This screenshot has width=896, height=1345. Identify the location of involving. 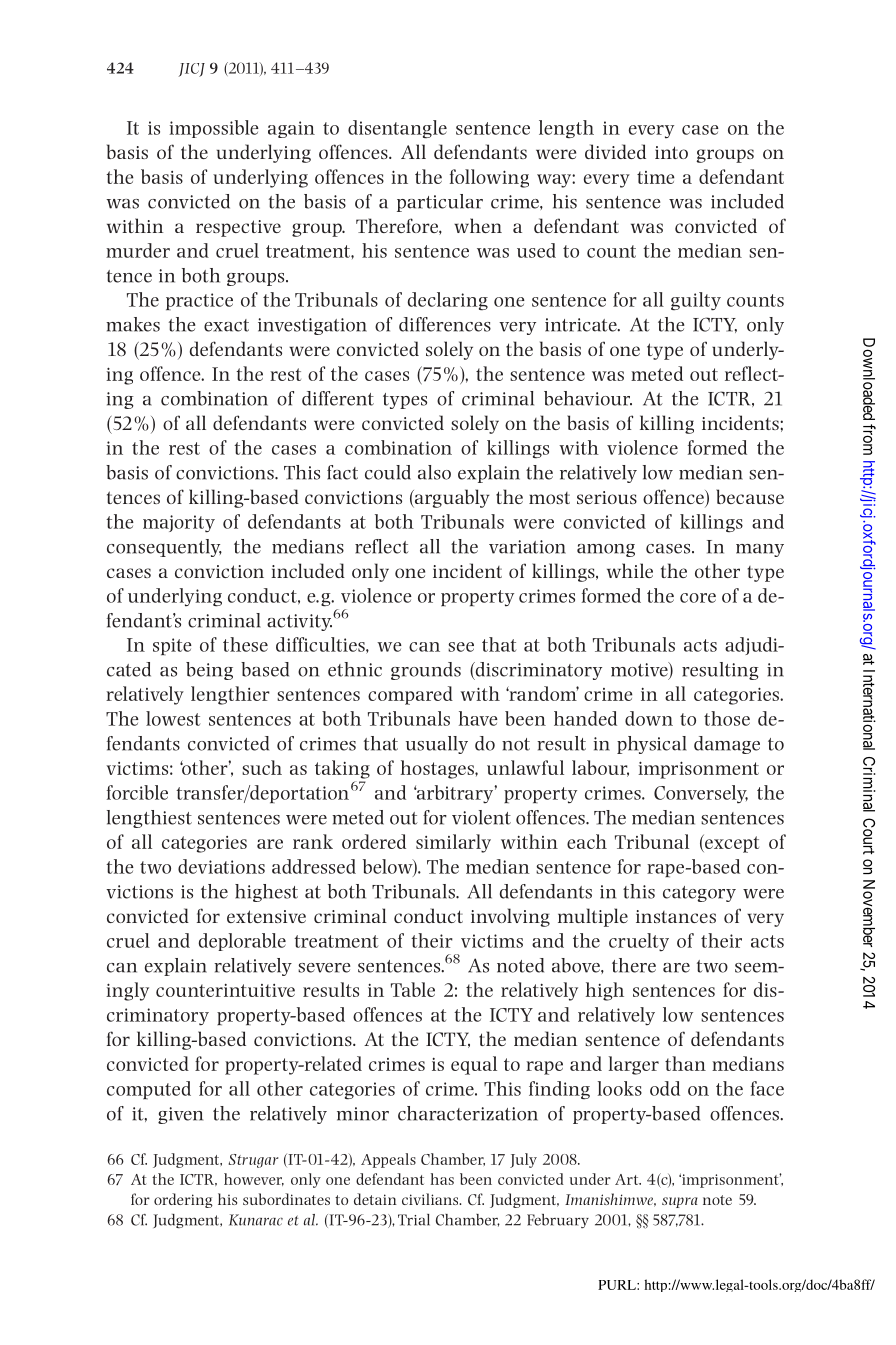
(510, 917).
